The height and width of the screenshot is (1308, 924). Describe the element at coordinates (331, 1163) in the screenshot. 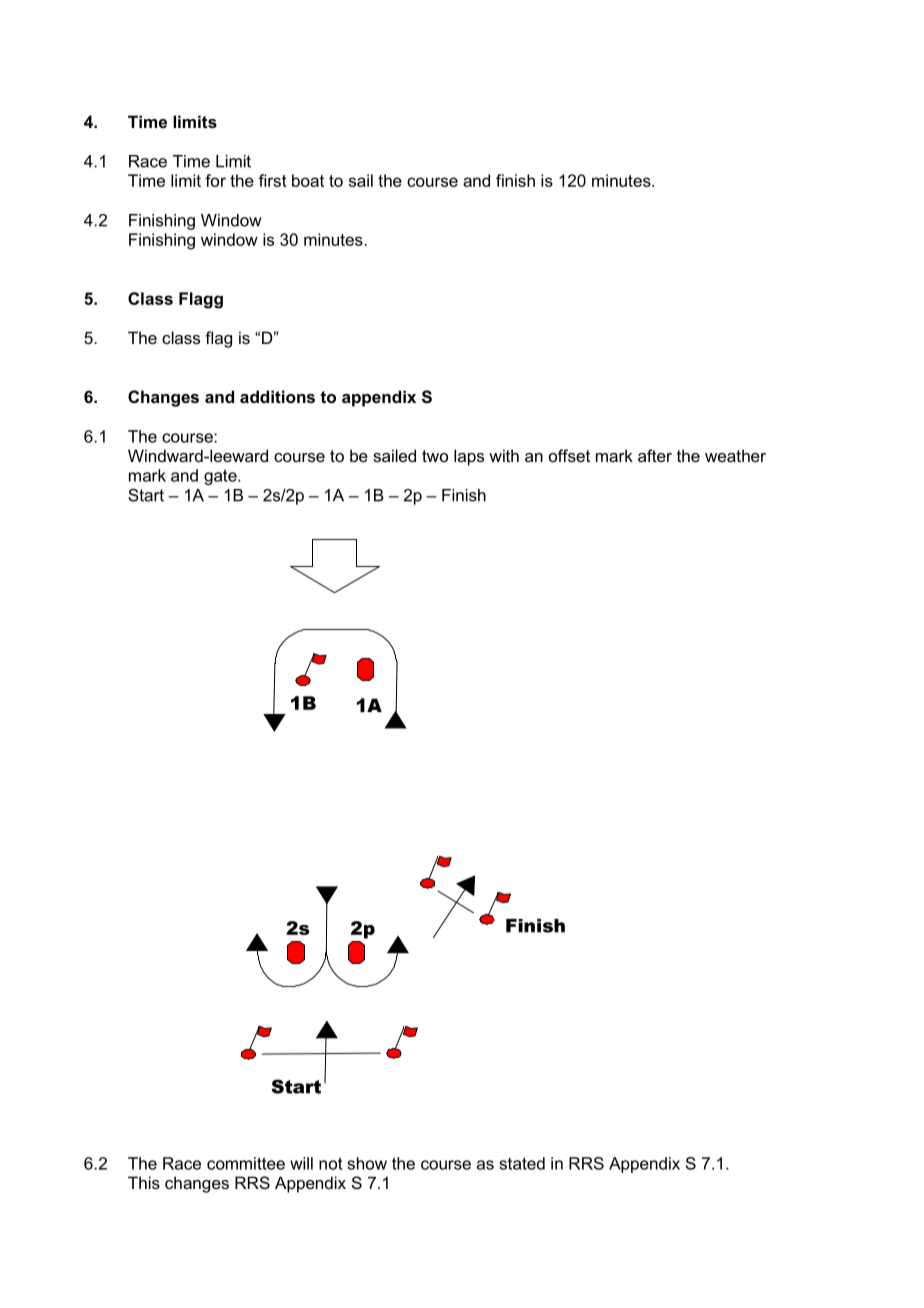

I see `not` at that location.
